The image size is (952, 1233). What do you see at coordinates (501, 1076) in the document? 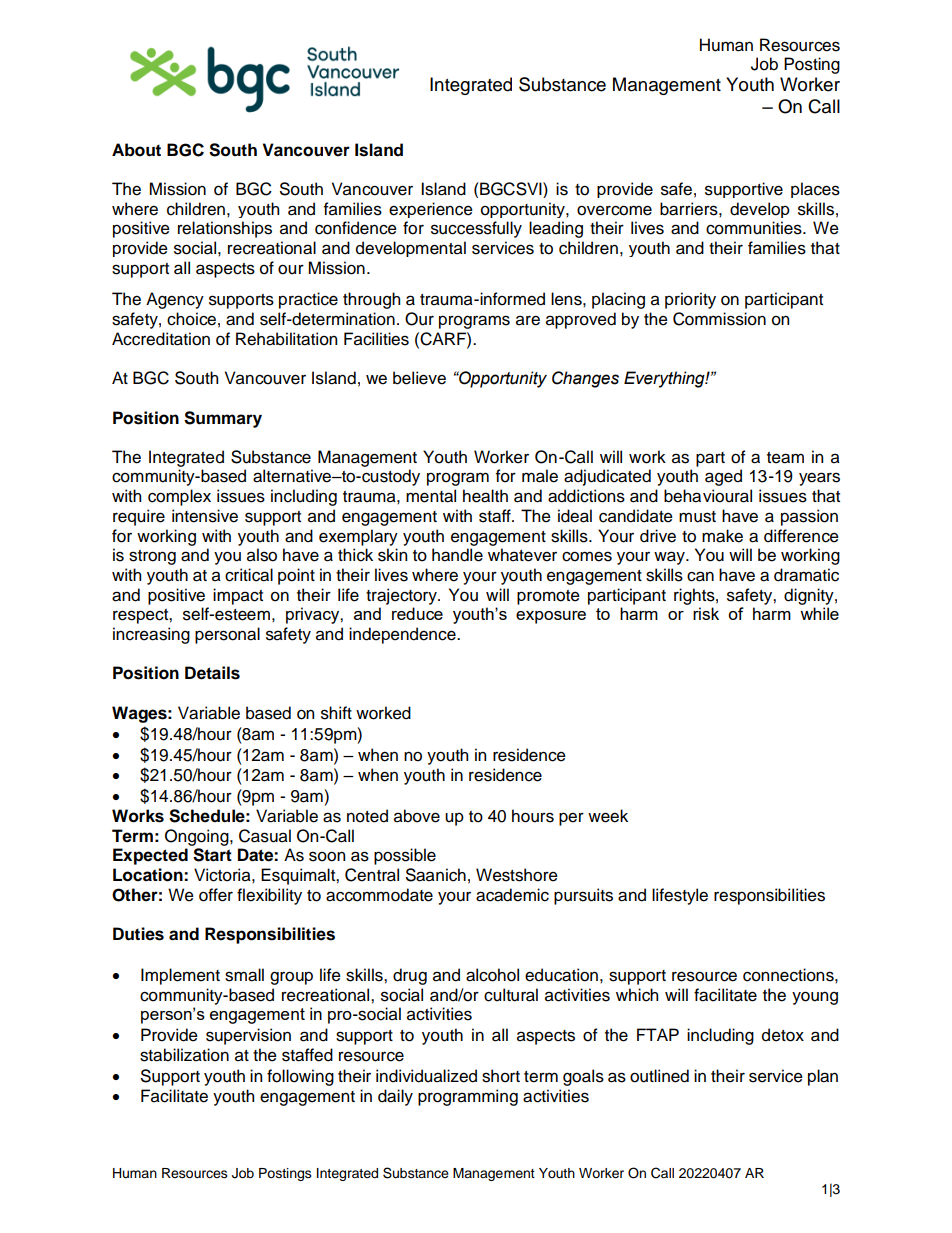
I see `short` at bounding box center [501, 1076].
